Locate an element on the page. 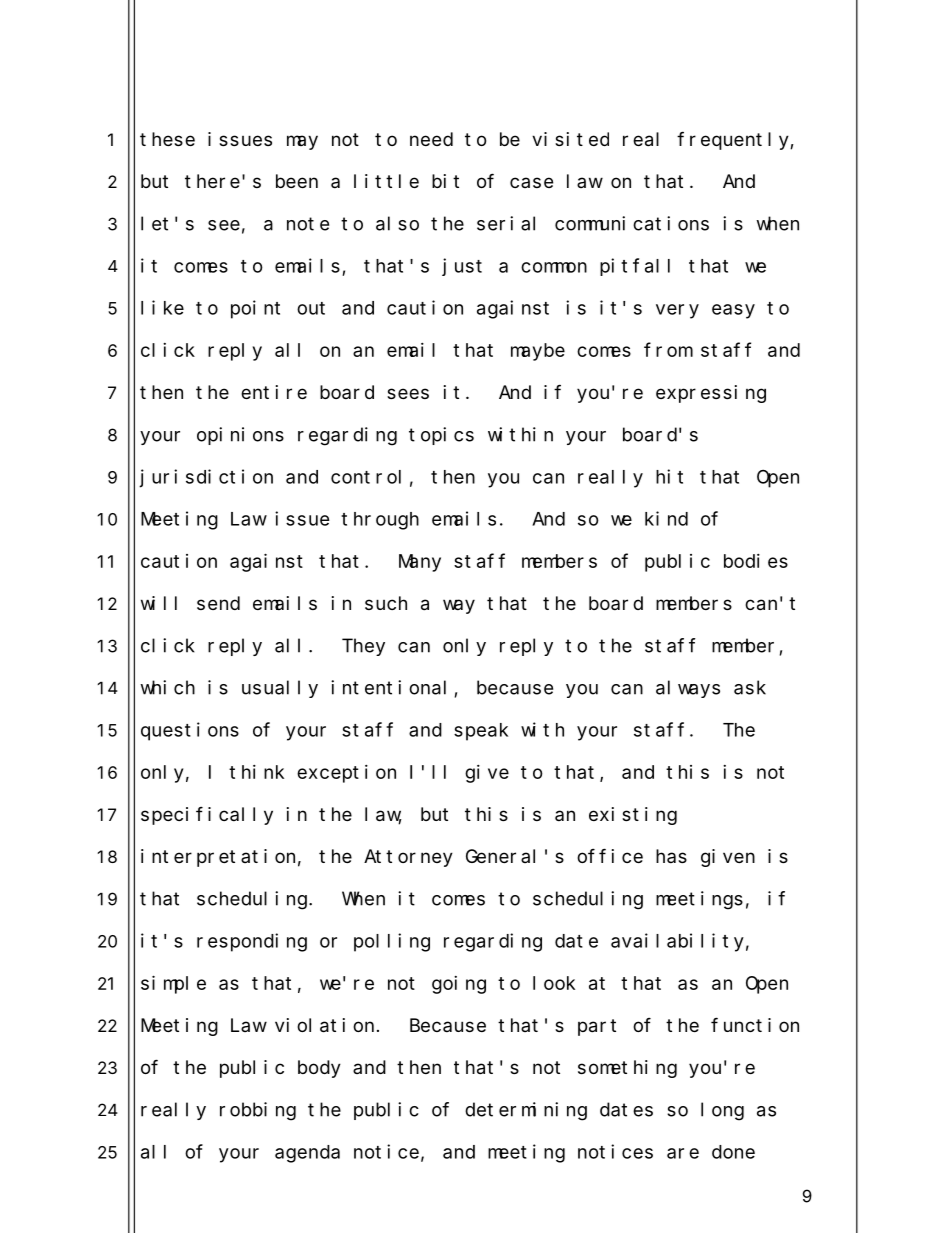 This image has width=952, height=1233. are is located at coordinates (683, 1153).
